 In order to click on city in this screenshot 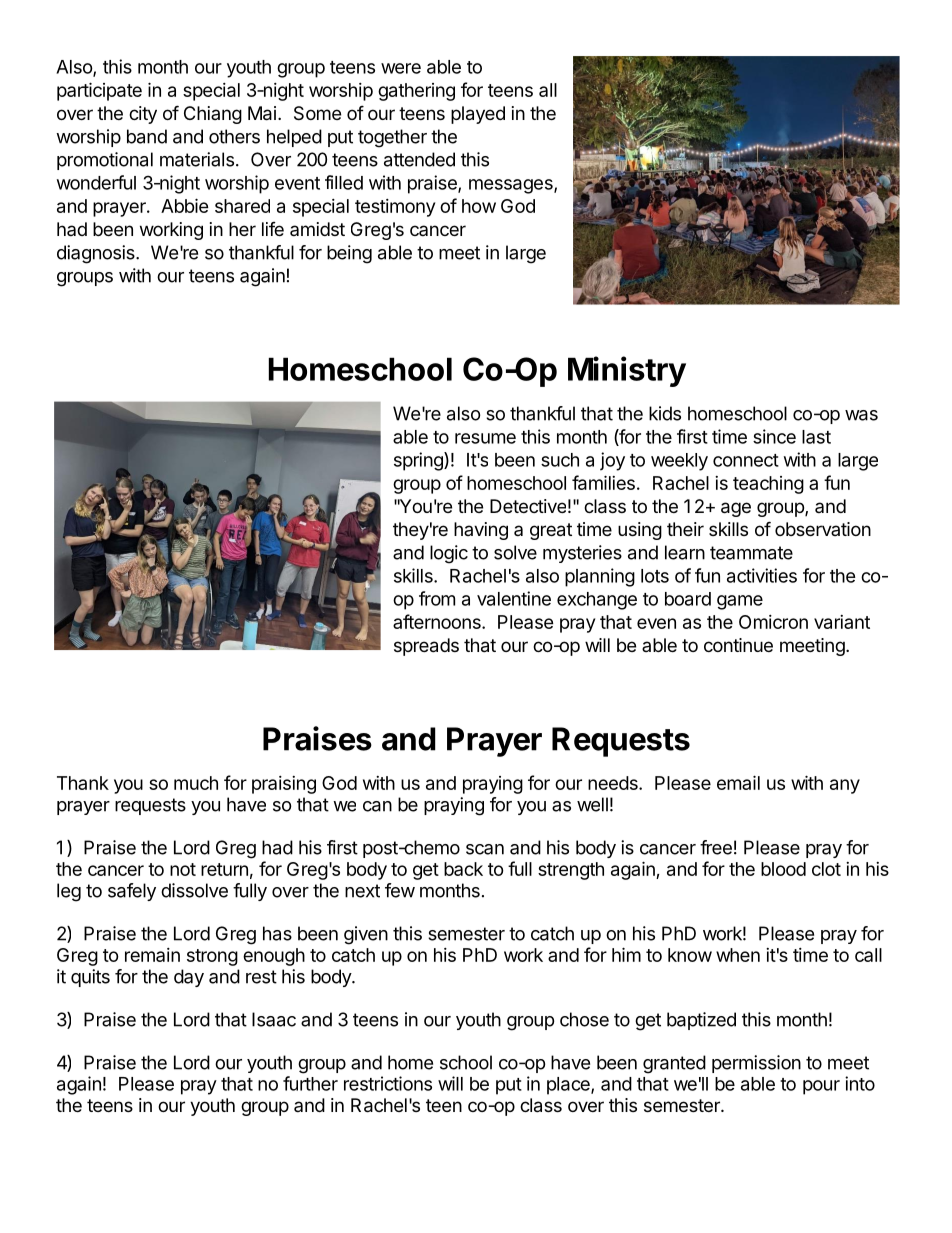, I will do `click(143, 115)`.
